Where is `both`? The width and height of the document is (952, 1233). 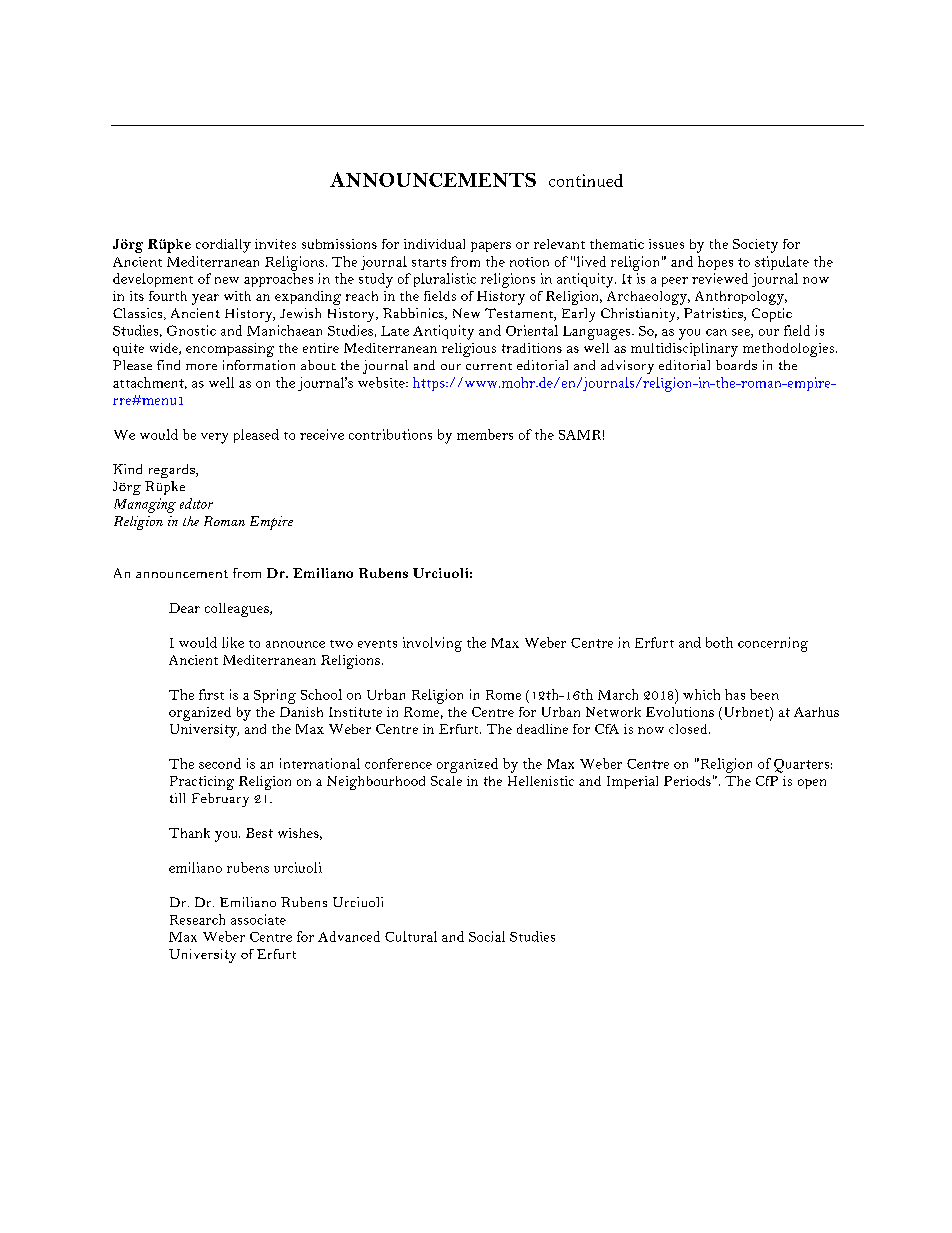
both is located at coordinates (719, 642).
